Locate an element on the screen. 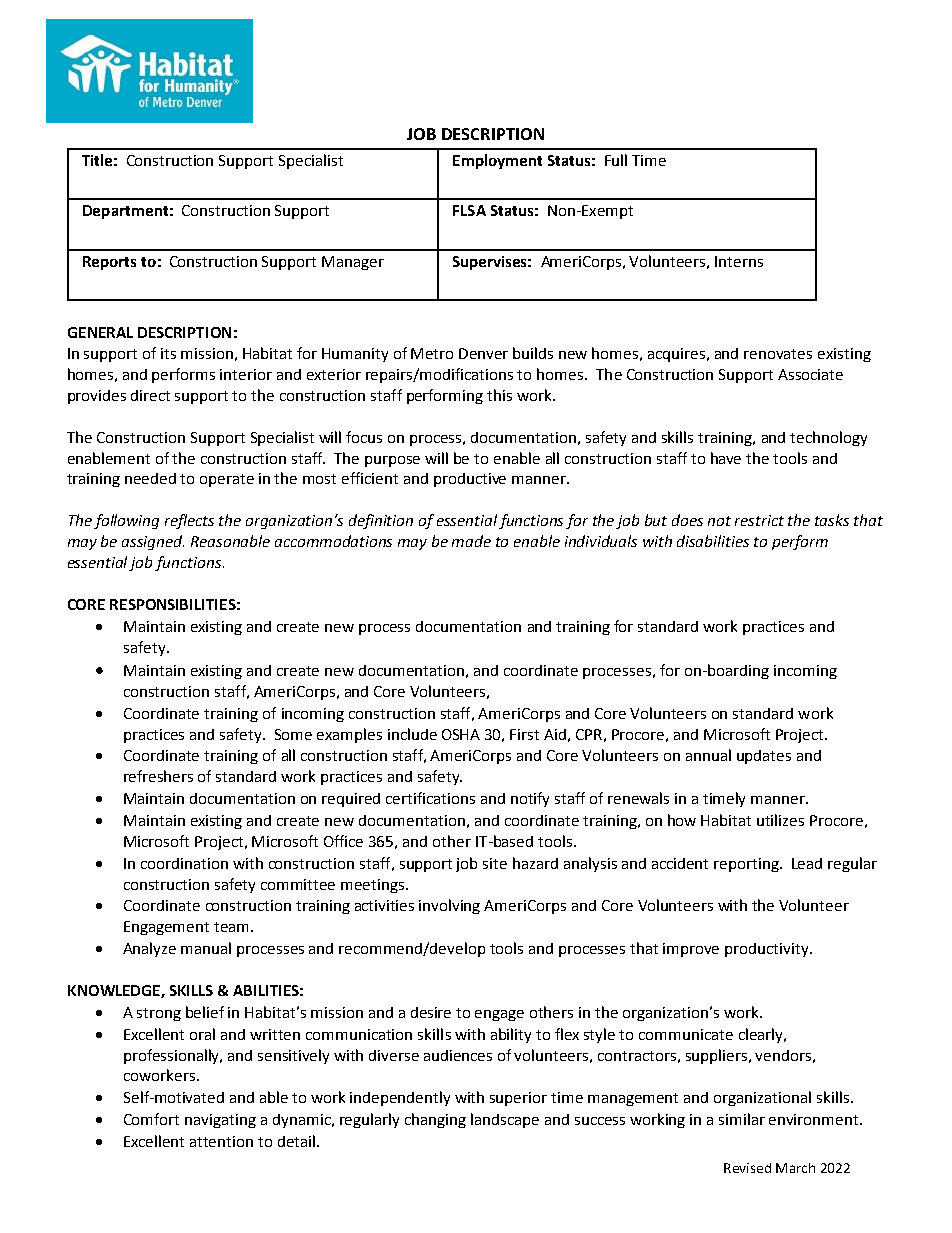  FLSA is located at coordinates (469, 210).
